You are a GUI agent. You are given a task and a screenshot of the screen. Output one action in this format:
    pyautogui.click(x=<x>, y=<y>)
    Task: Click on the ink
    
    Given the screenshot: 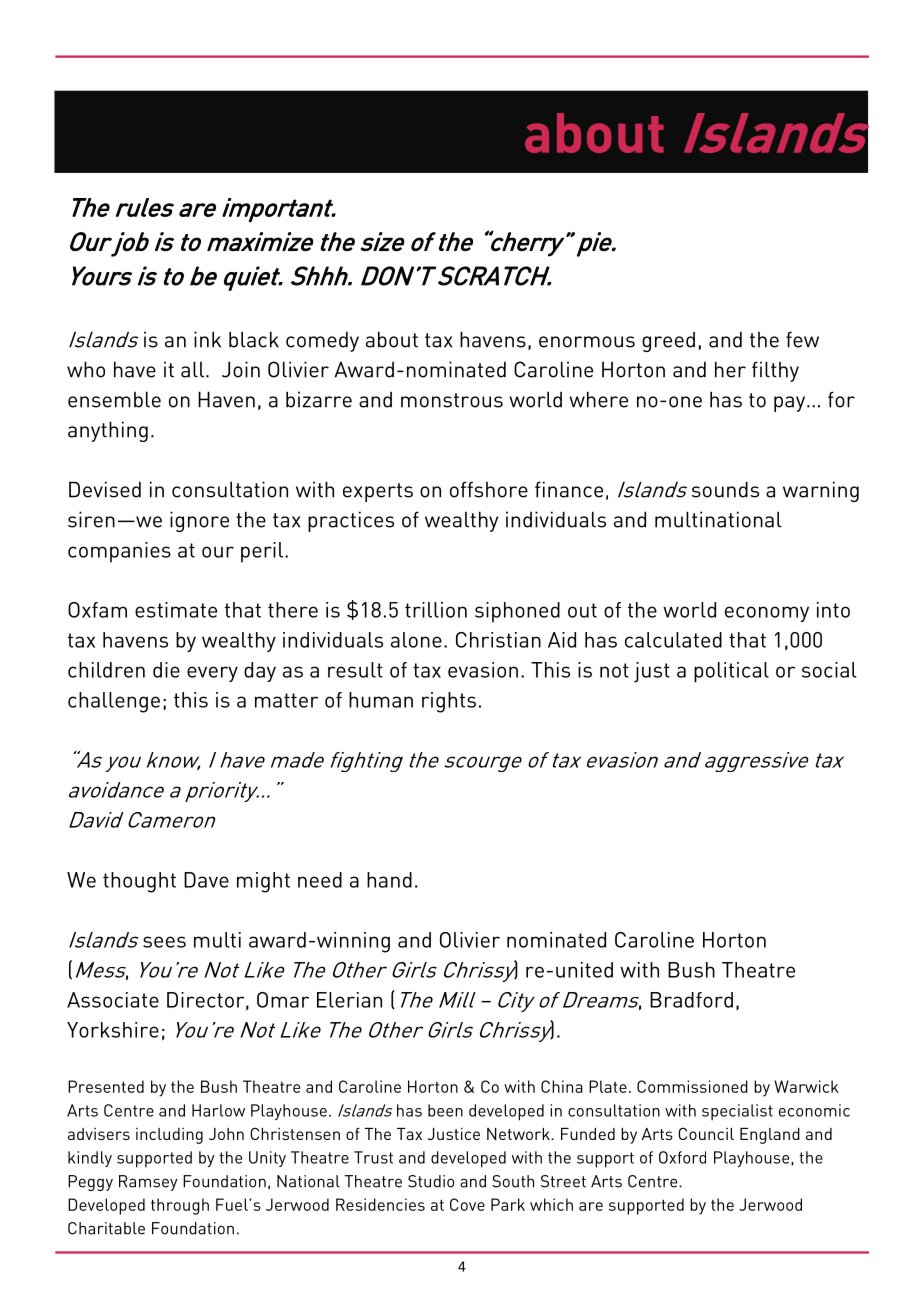 What is the action you would take?
    pyautogui.click(x=207, y=339)
